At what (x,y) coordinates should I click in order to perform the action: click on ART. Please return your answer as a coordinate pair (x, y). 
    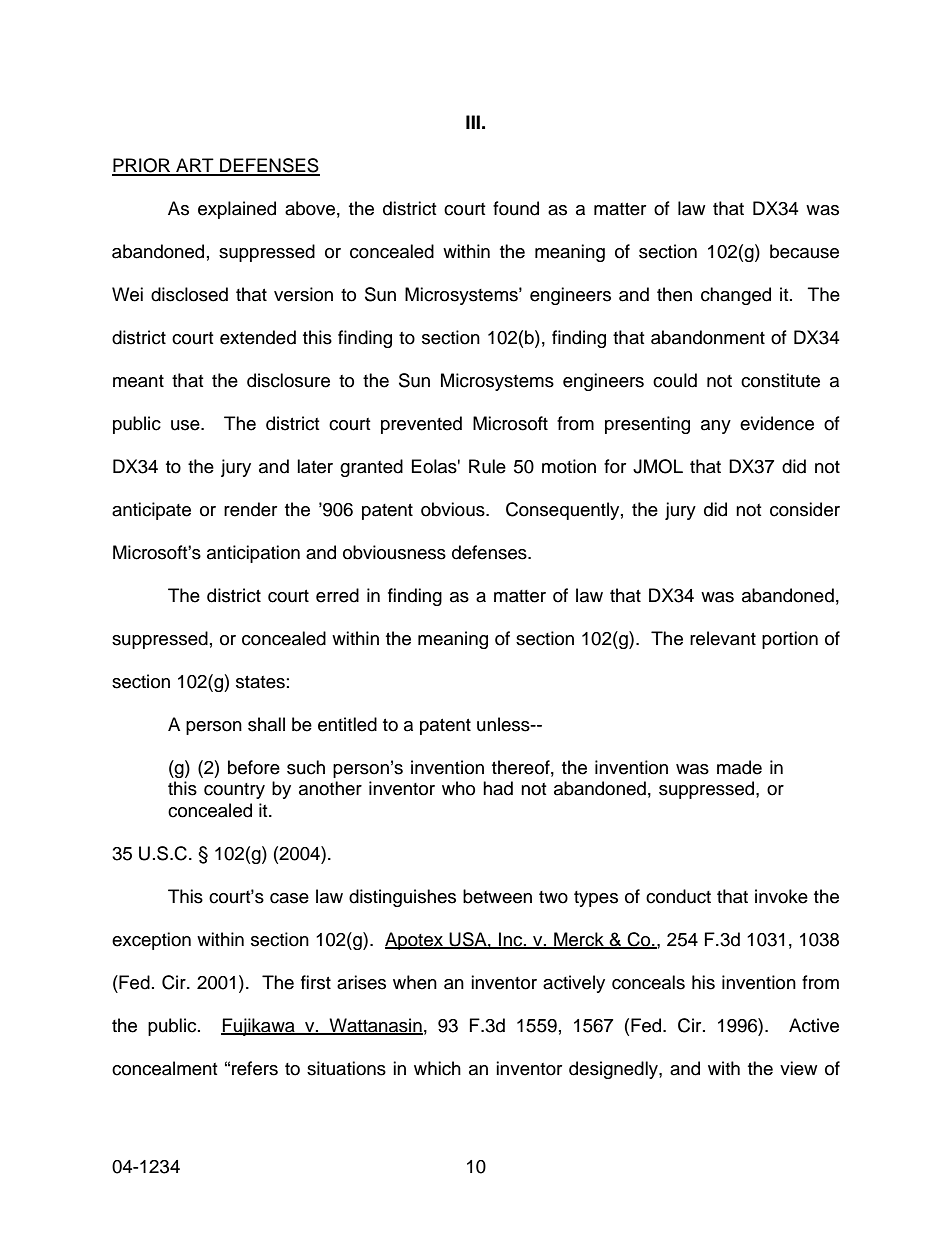
    Looking at the image, I should click on (195, 166).
